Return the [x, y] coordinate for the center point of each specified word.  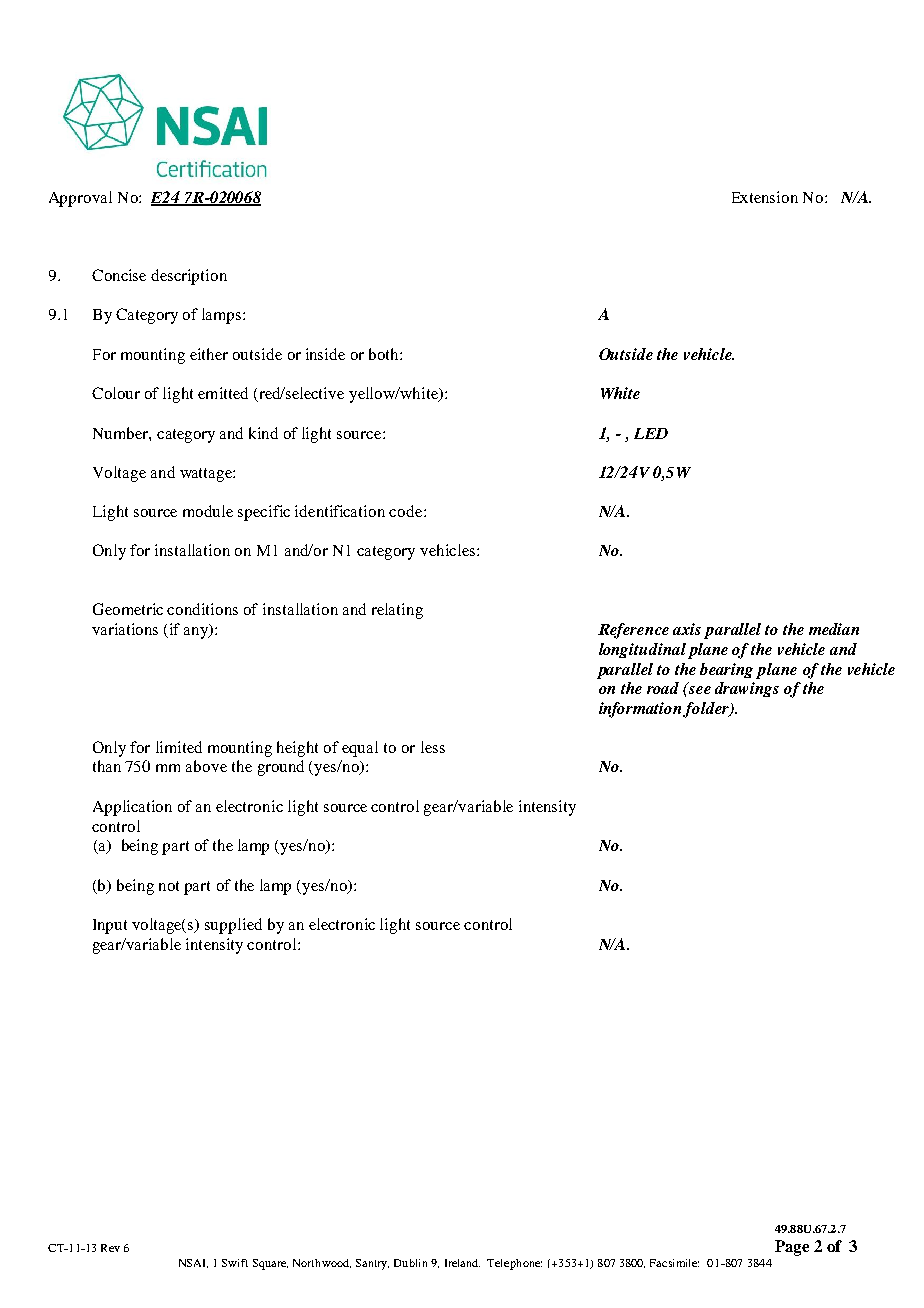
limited [179, 747]
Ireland [462, 1263]
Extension [765, 197]
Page [792, 1248]
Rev [110, 1248]
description [189, 277]
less [433, 747]
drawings [747, 689]
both [385, 354]
